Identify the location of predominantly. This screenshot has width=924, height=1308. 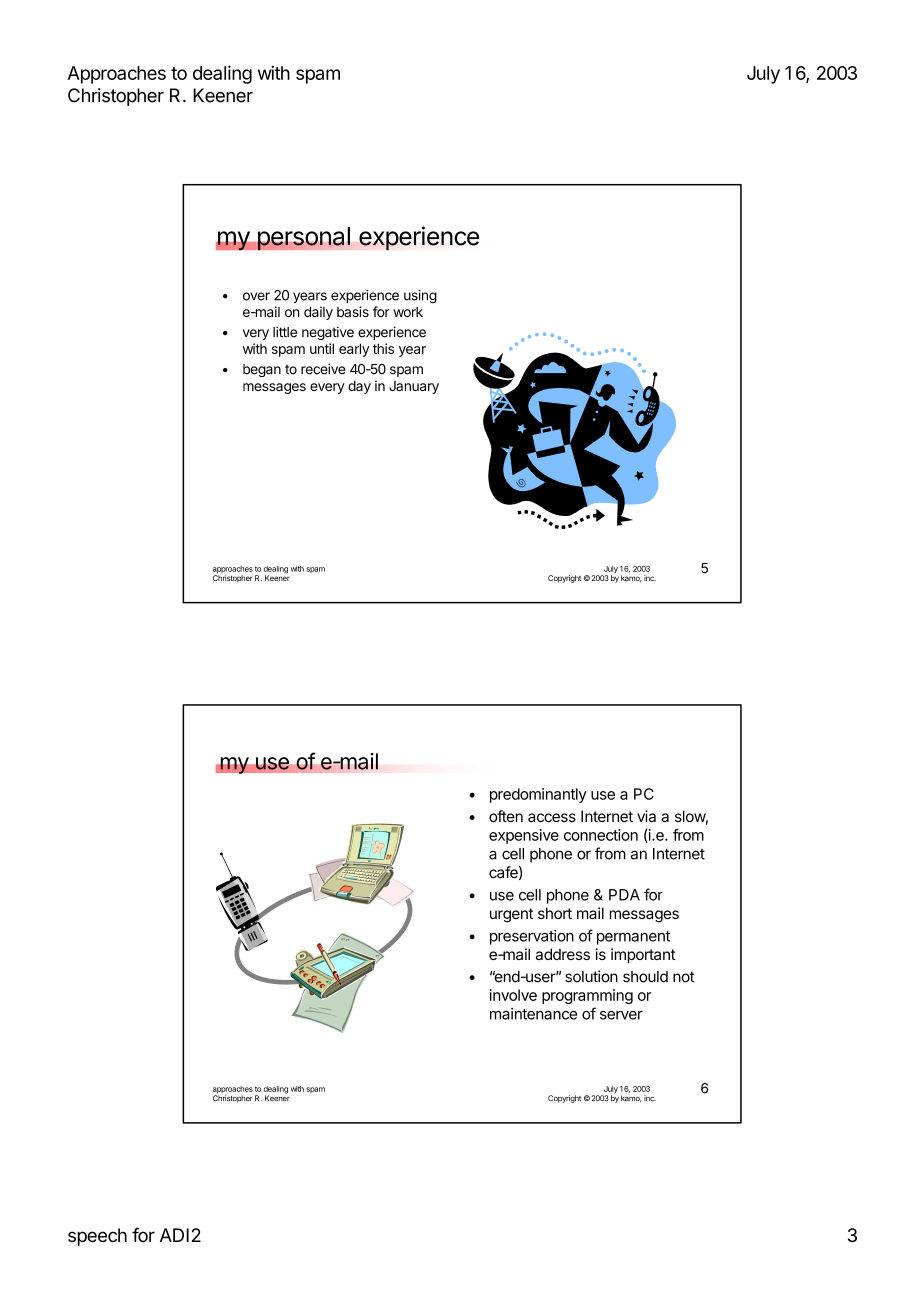
(538, 795).
